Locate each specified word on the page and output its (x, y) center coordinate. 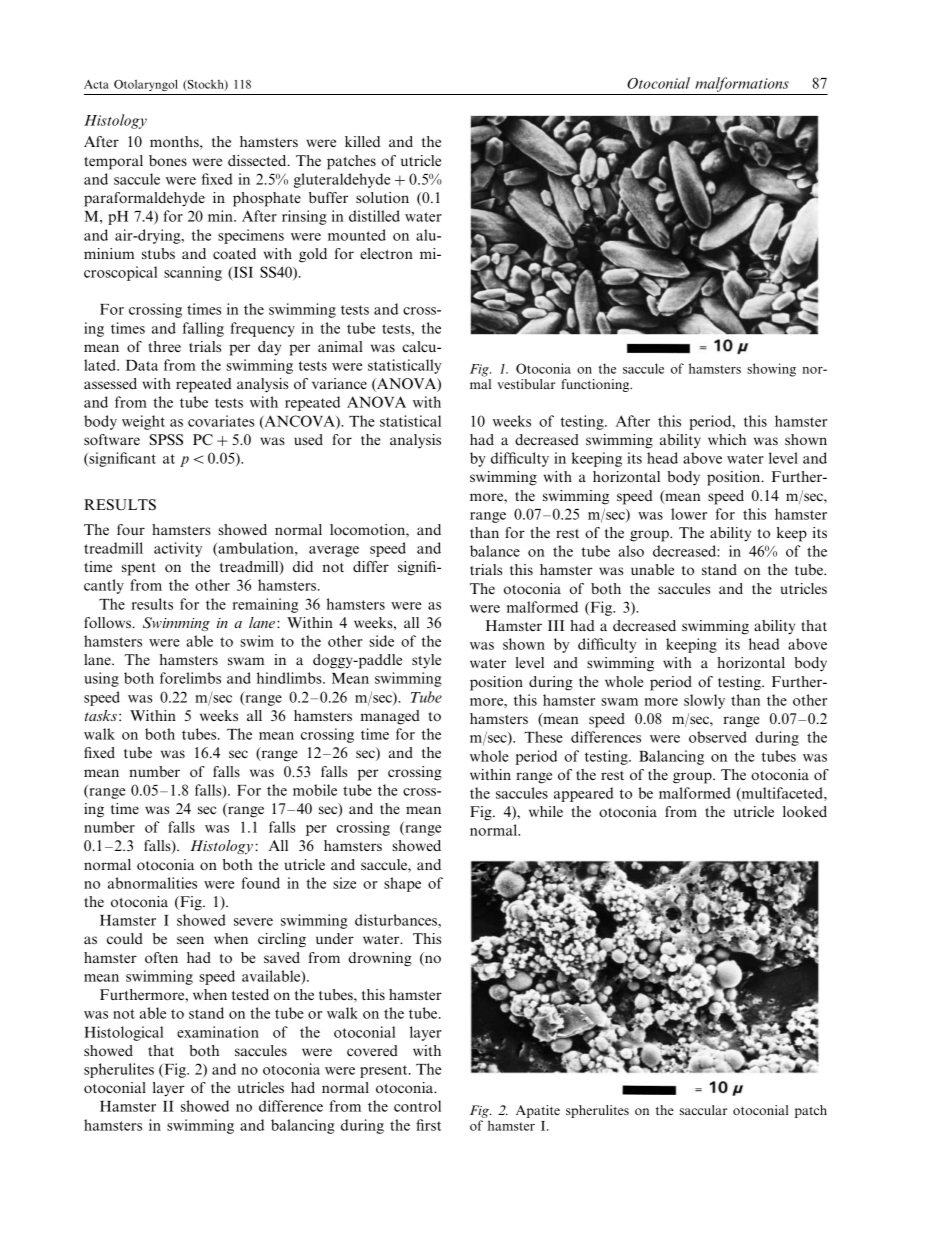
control (417, 1106)
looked (805, 812)
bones (168, 160)
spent (139, 569)
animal (340, 346)
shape (402, 884)
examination (218, 1032)
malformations (742, 84)
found (261, 883)
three (164, 346)
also (631, 551)
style (426, 661)
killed (362, 141)
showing (771, 370)
